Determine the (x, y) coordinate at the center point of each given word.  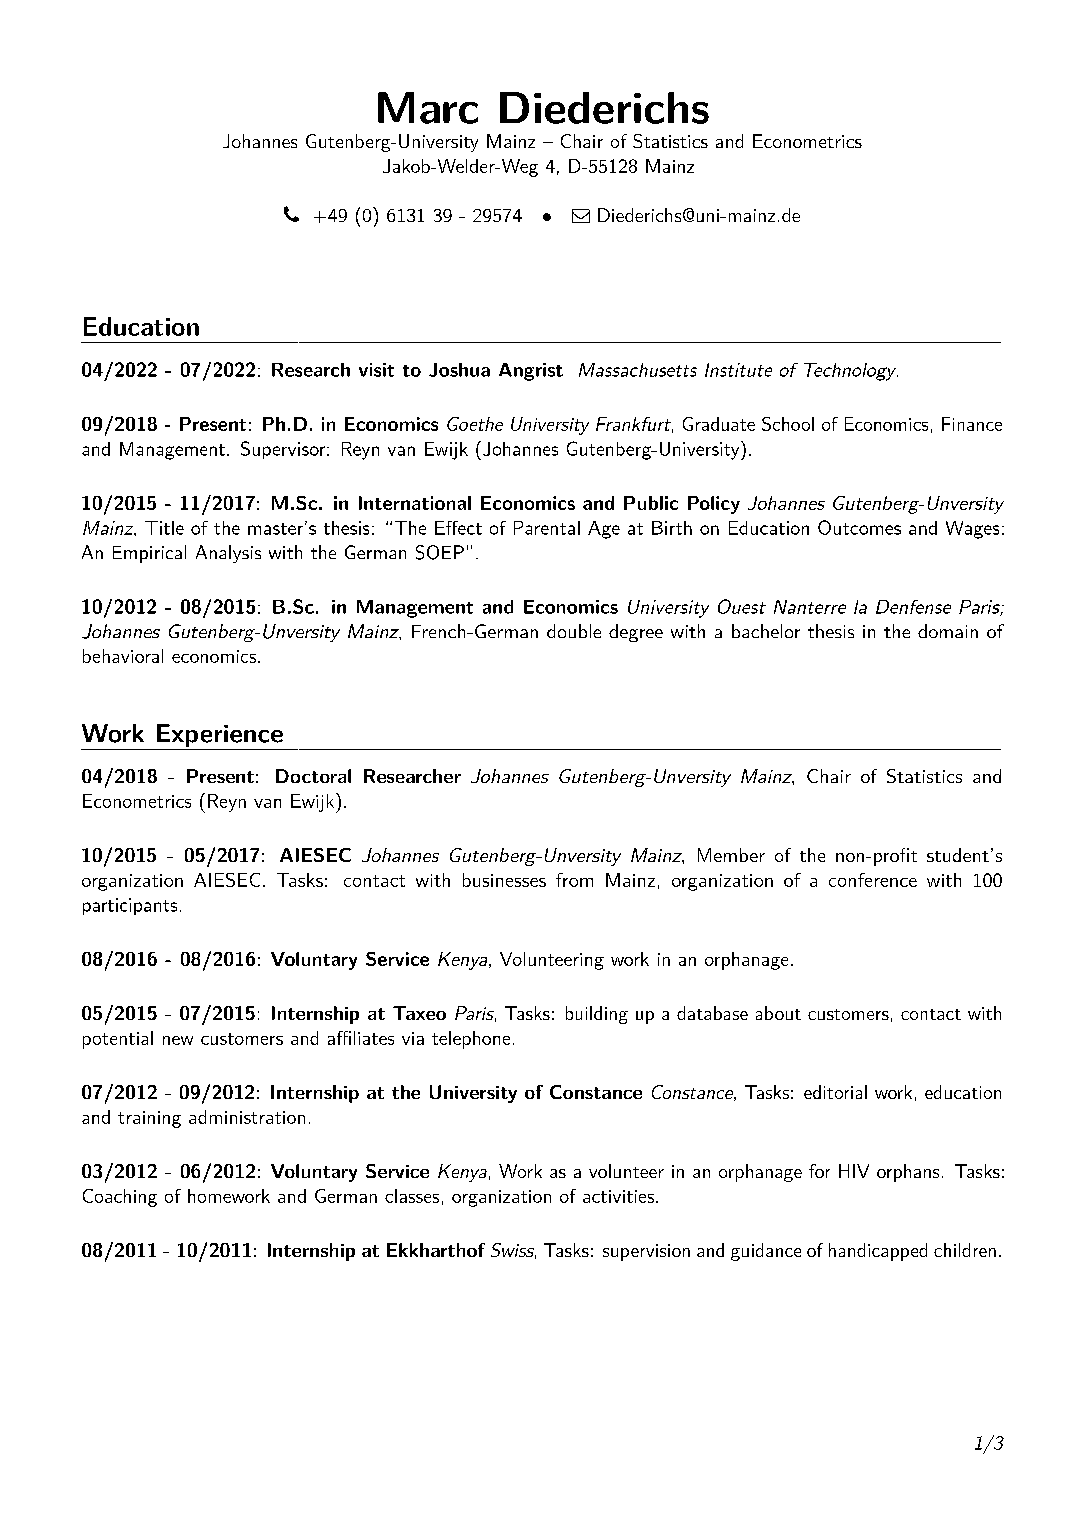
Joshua (459, 370)
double (574, 631)
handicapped (878, 1252)
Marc (428, 108)
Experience (219, 737)
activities (618, 1196)
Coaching (120, 1198)
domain (948, 631)
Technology (851, 372)
